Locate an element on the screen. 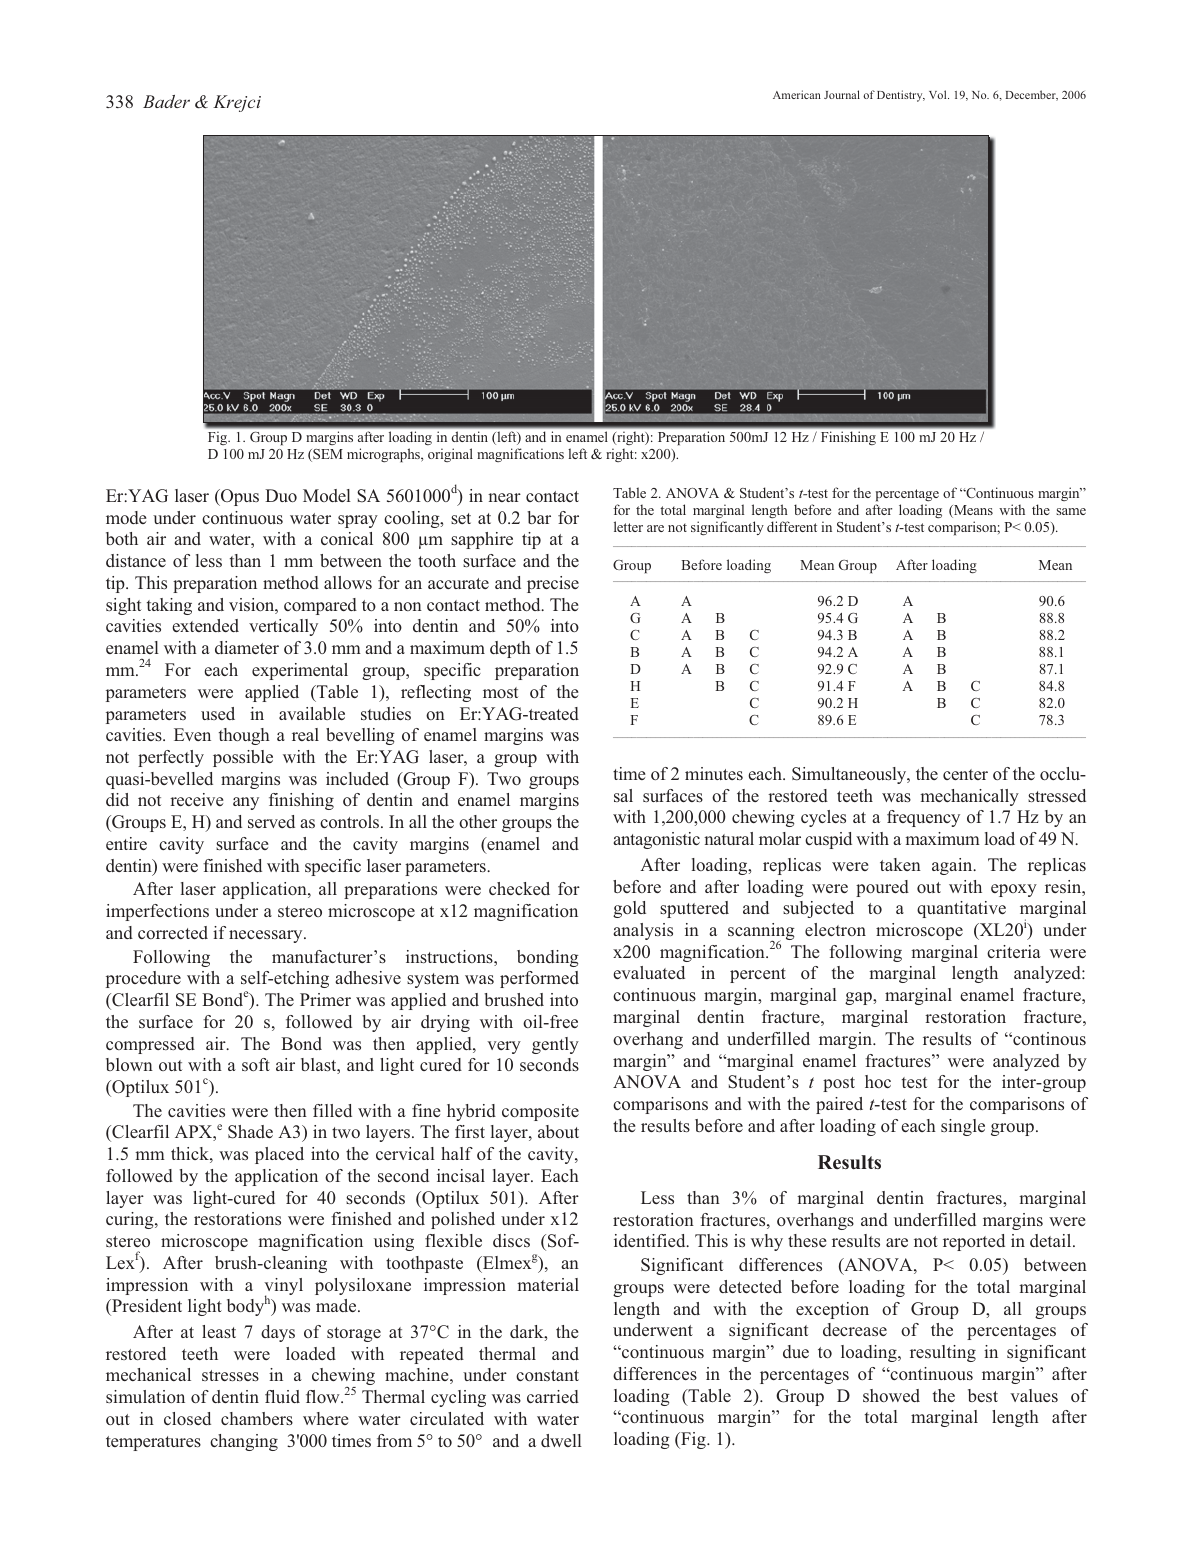  same is located at coordinates (1071, 511).
